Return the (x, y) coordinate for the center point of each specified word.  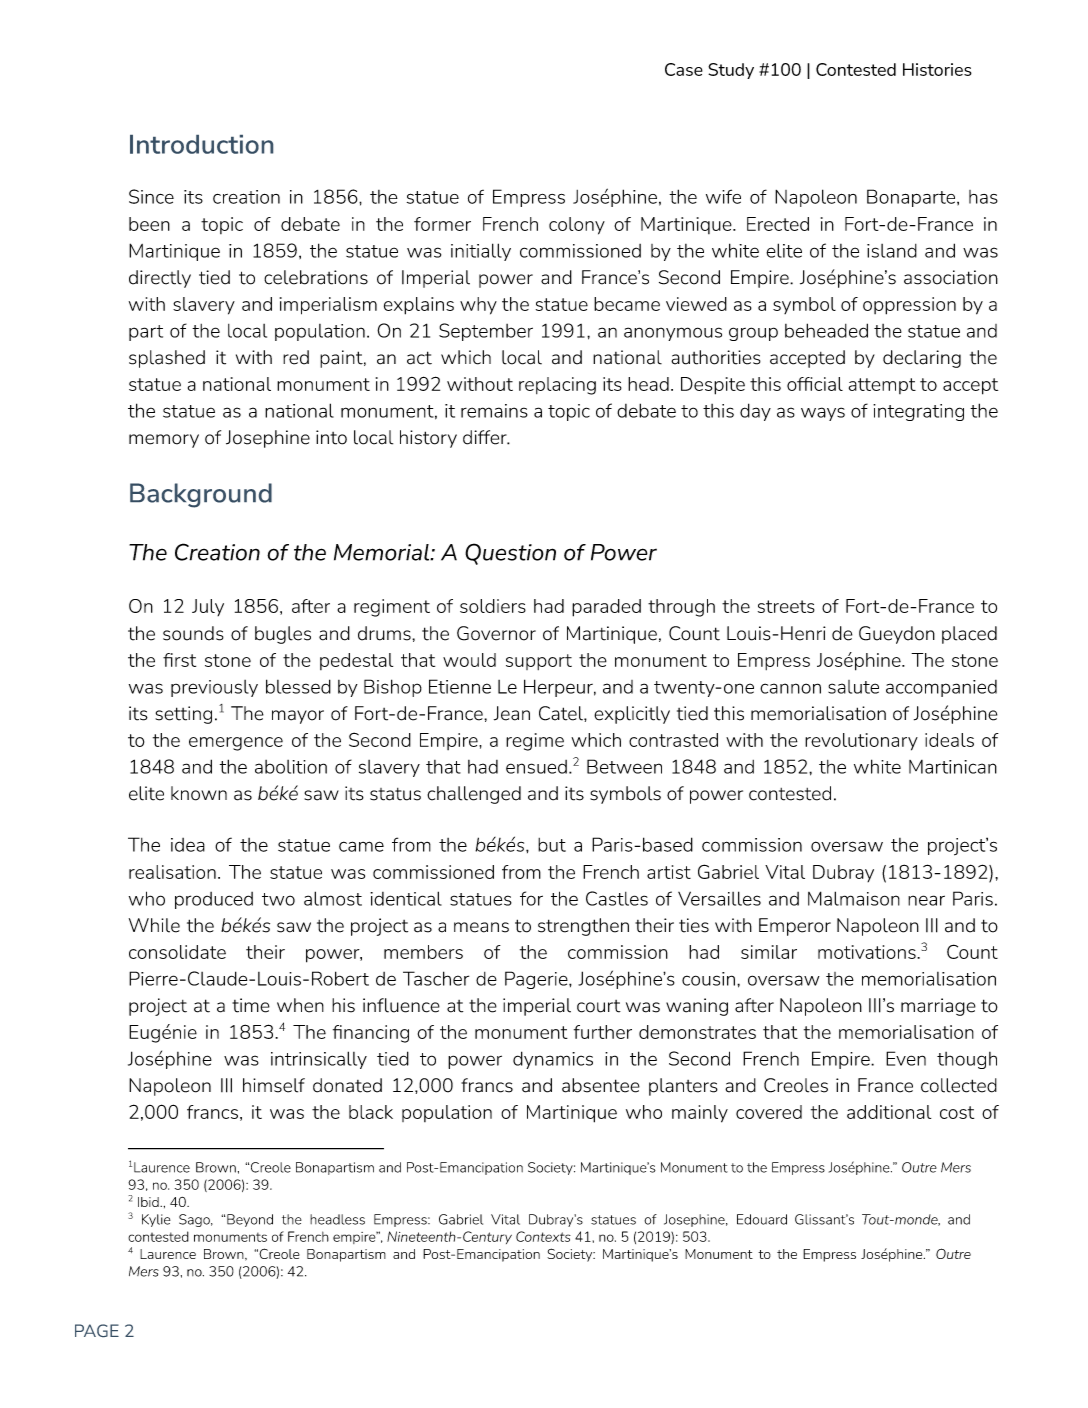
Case (684, 69)
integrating (918, 412)
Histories (937, 69)
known (199, 793)
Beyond (250, 1220)
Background (201, 495)
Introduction (201, 144)
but (552, 845)
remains (494, 411)
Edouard (762, 1219)
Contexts (543, 1236)
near (926, 900)
